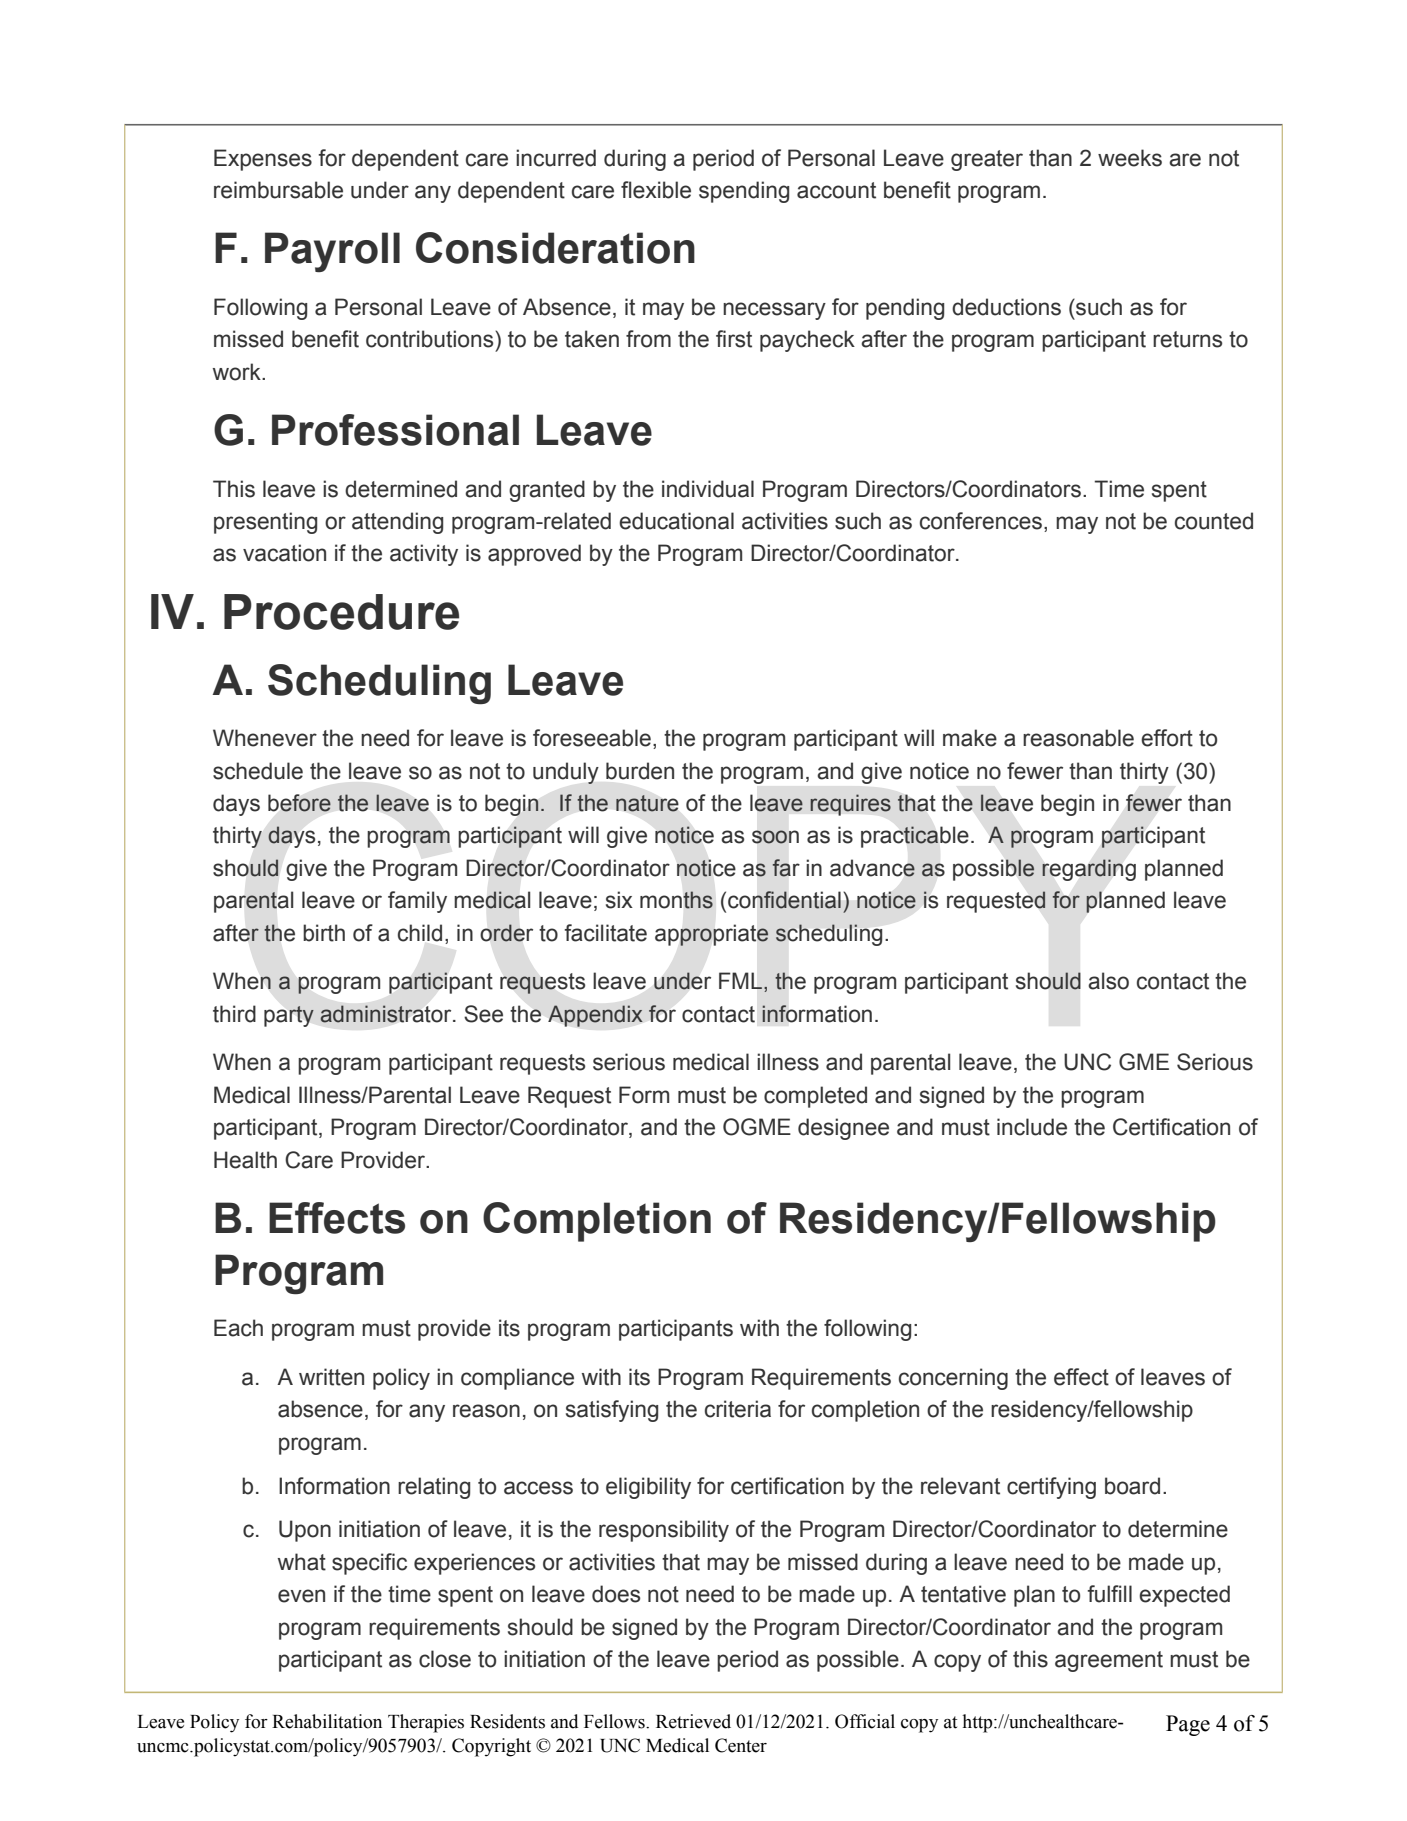 The width and height of the screenshot is (1407, 1821). I want to click on conferences, so click(981, 521).
